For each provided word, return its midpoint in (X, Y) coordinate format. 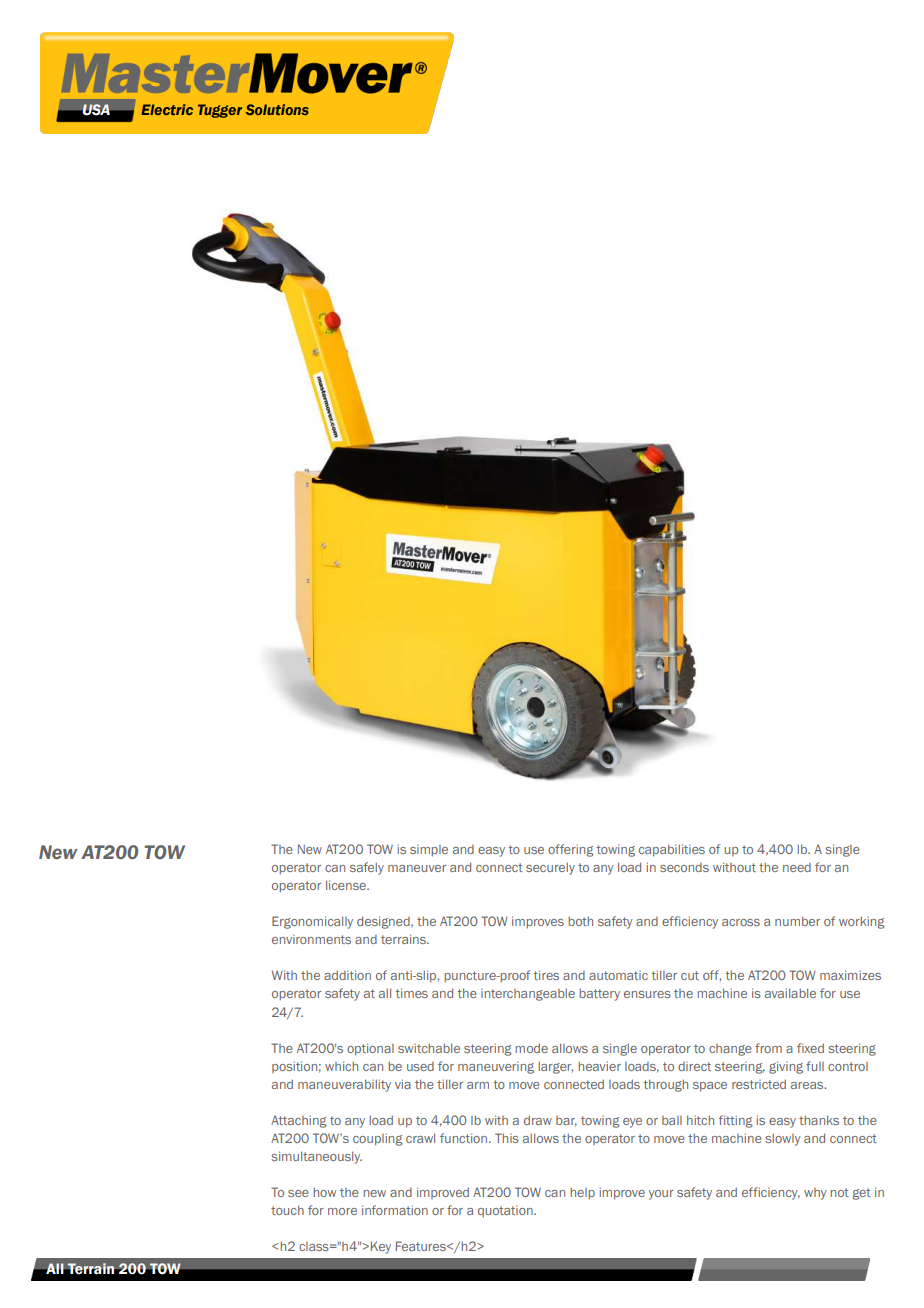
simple (429, 851)
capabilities (672, 850)
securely (550, 869)
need (797, 867)
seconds (684, 867)
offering (571, 850)
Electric (167, 109)
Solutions (277, 109)
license (347, 885)
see (298, 1193)
